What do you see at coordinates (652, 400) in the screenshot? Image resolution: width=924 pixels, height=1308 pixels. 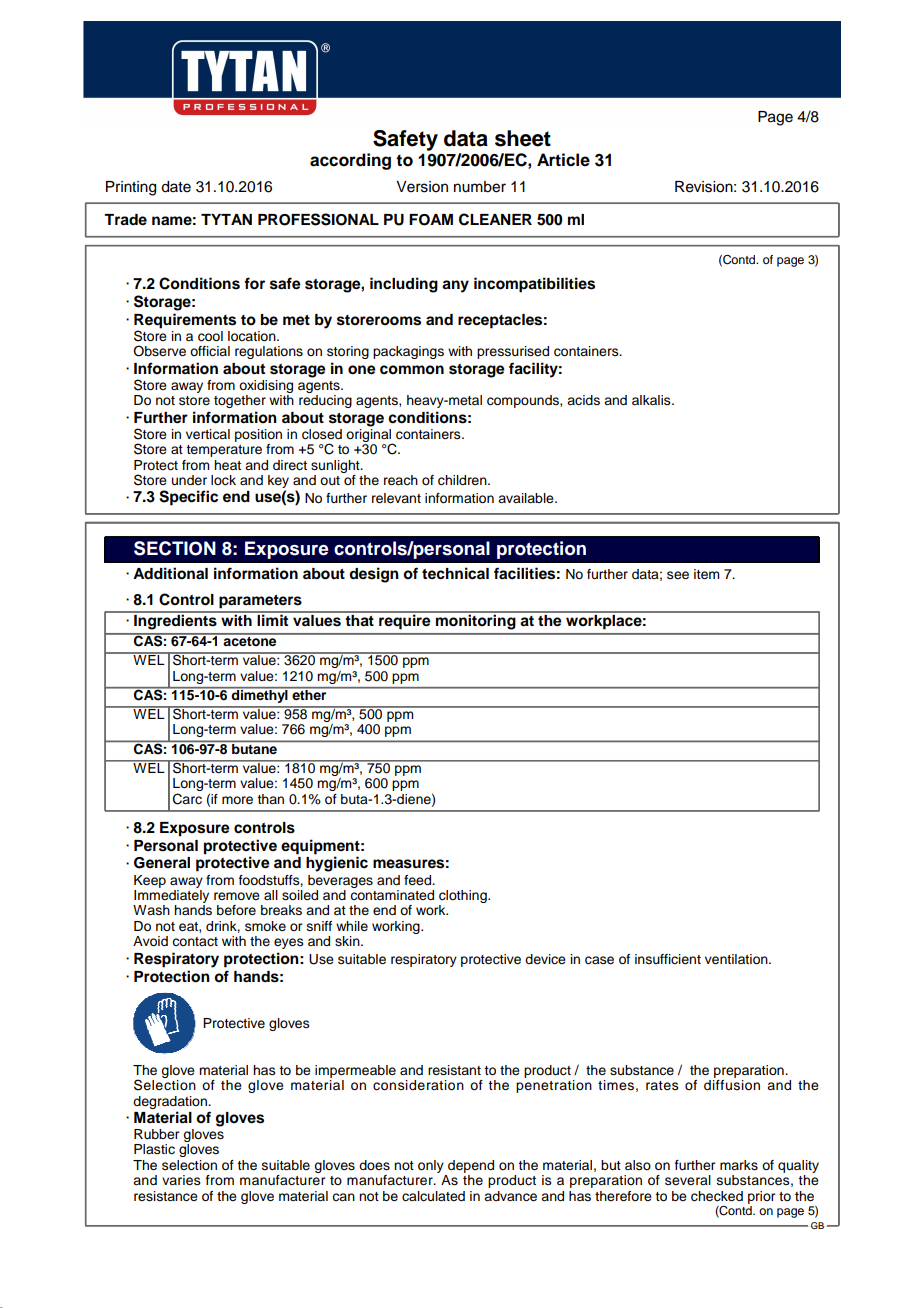 I see `alkalis` at bounding box center [652, 400].
